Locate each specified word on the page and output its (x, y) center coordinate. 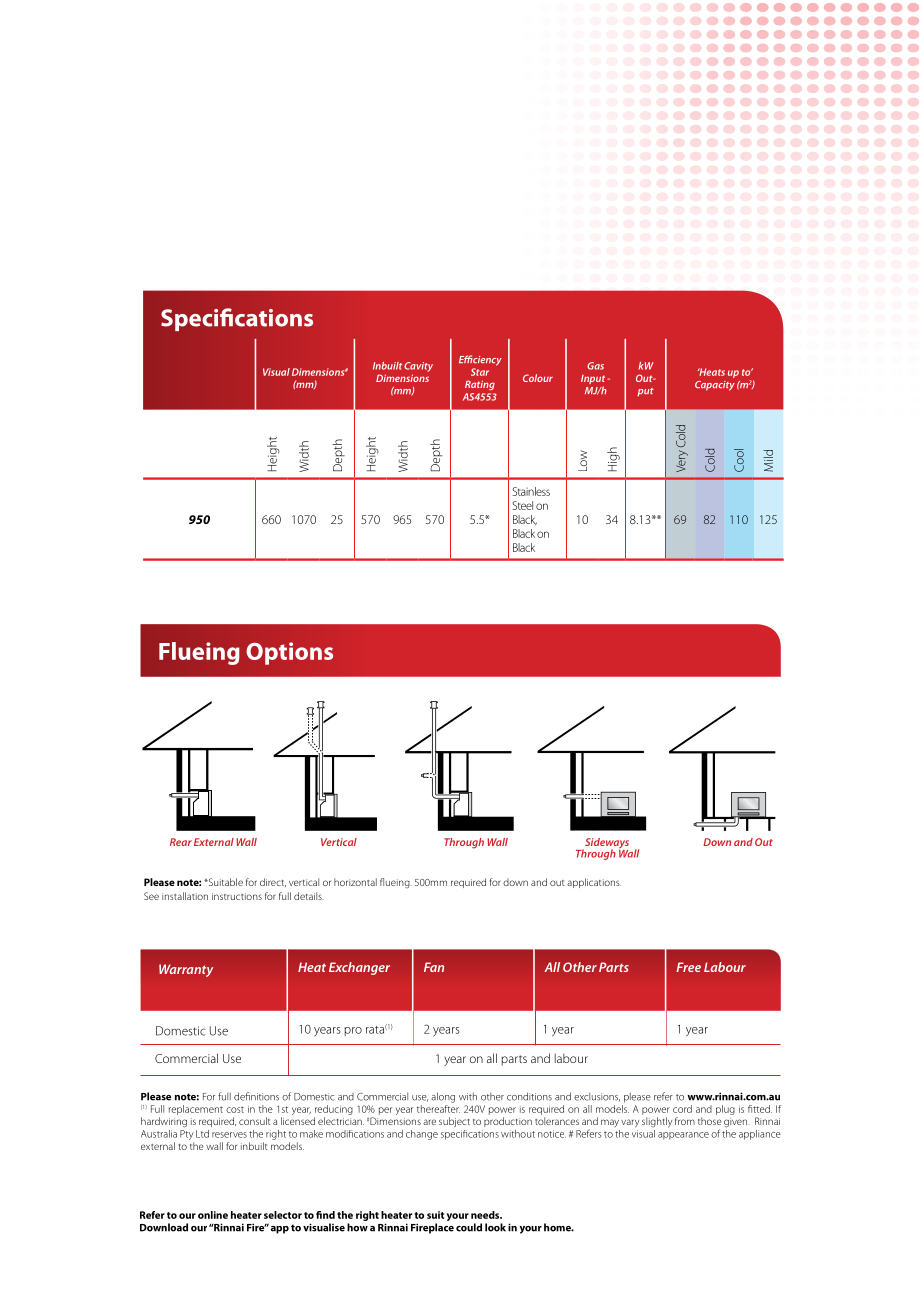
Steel (522, 505)
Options (289, 653)
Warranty (186, 970)
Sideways (606, 844)
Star (480, 372)
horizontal (355, 882)
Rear (181, 842)
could (469, 1227)
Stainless (531, 491)
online (213, 1215)
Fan (434, 967)
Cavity (418, 367)
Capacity (715, 386)
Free (688, 967)
